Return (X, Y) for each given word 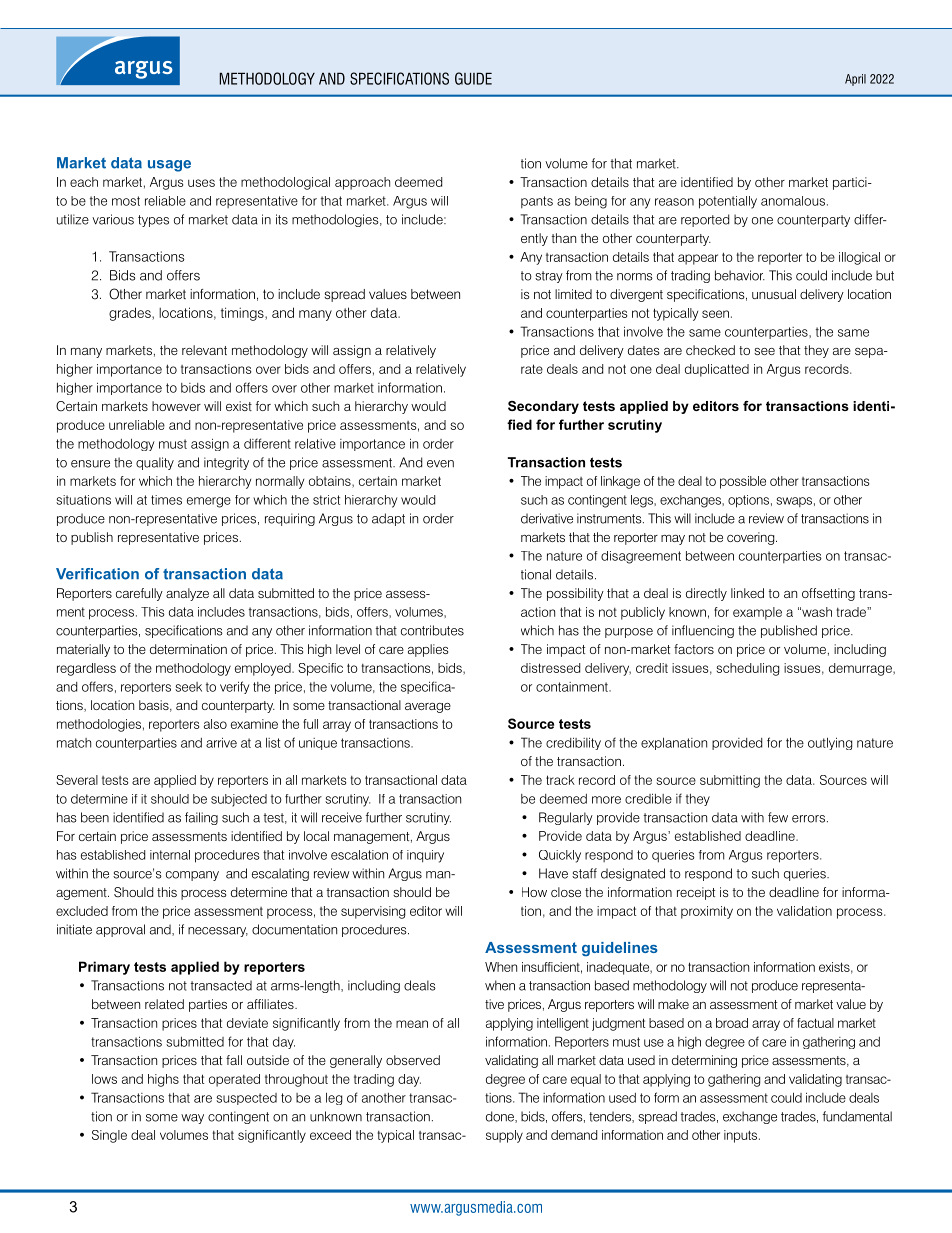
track (560, 780)
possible (743, 482)
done (501, 1117)
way (192, 1119)
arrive (221, 742)
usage (169, 166)
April (855, 80)
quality (155, 463)
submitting (730, 781)
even (440, 464)
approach (362, 183)
